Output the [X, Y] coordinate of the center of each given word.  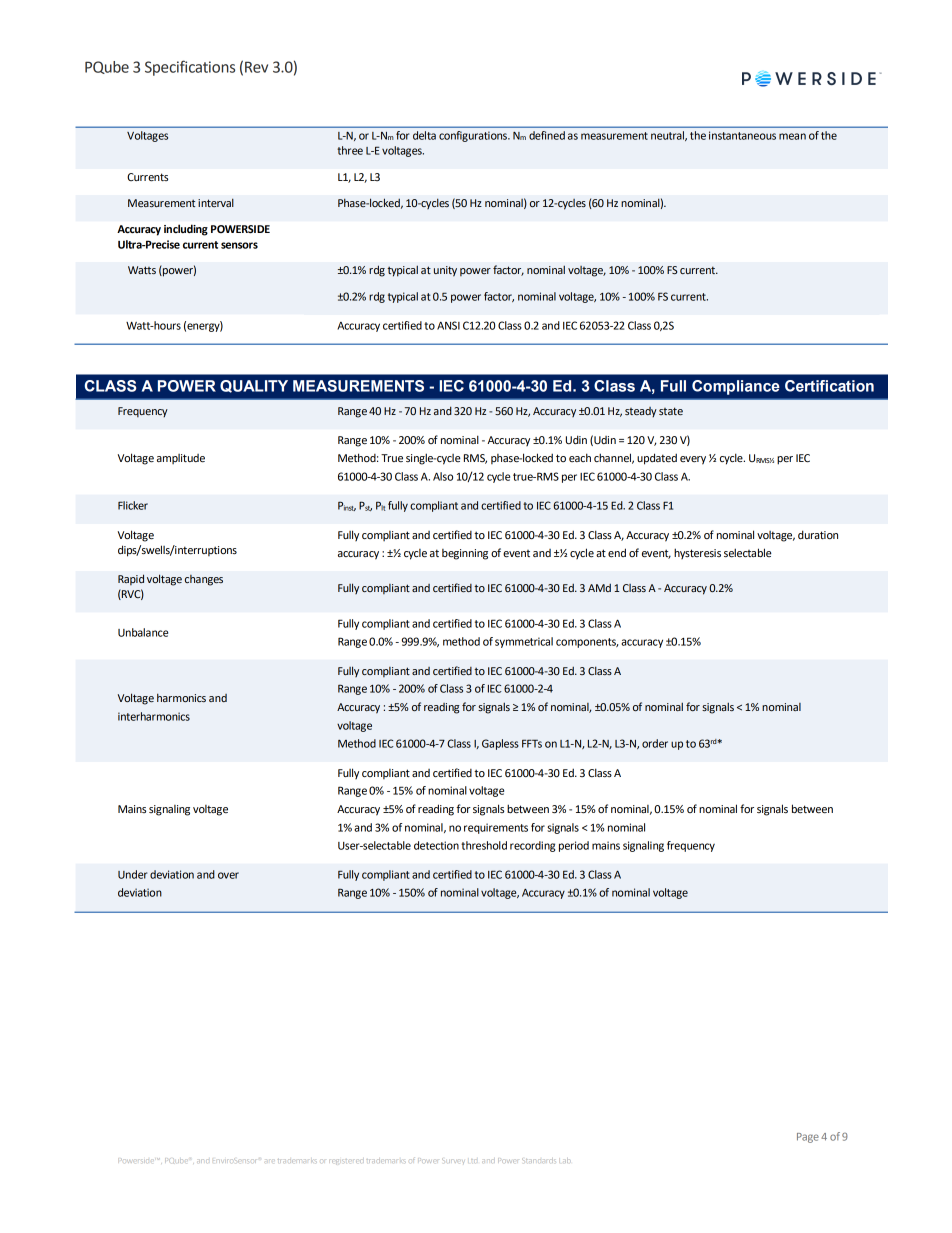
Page [808, 1138]
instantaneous [742, 135]
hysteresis [697, 553]
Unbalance [143, 632]
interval [216, 202]
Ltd [473, 1161]
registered [345, 1161]
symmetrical [524, 642]
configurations [474, 136]
